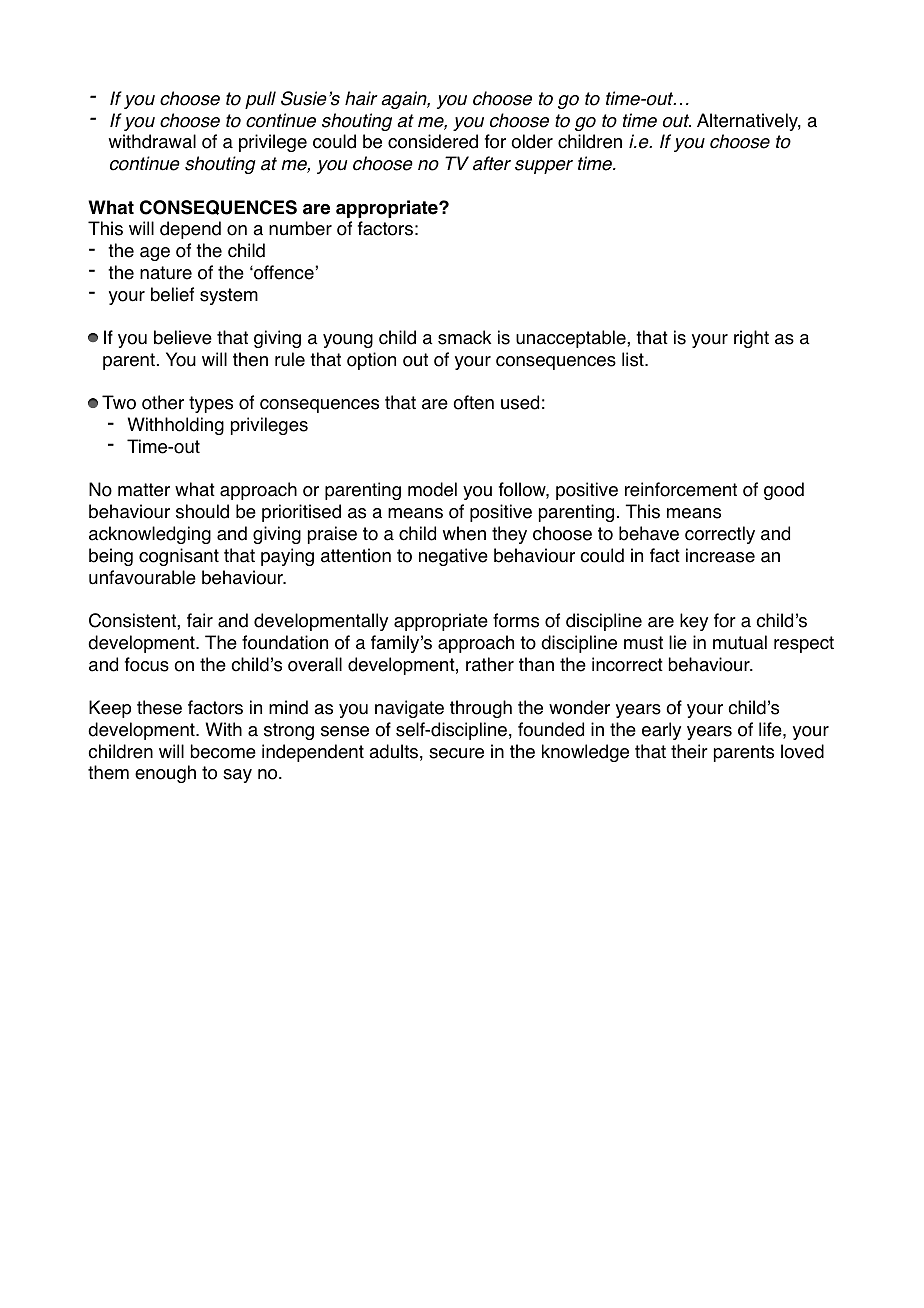 The height and width of the document is (1308, 924). I want to click on considered, so click(433, 141).
